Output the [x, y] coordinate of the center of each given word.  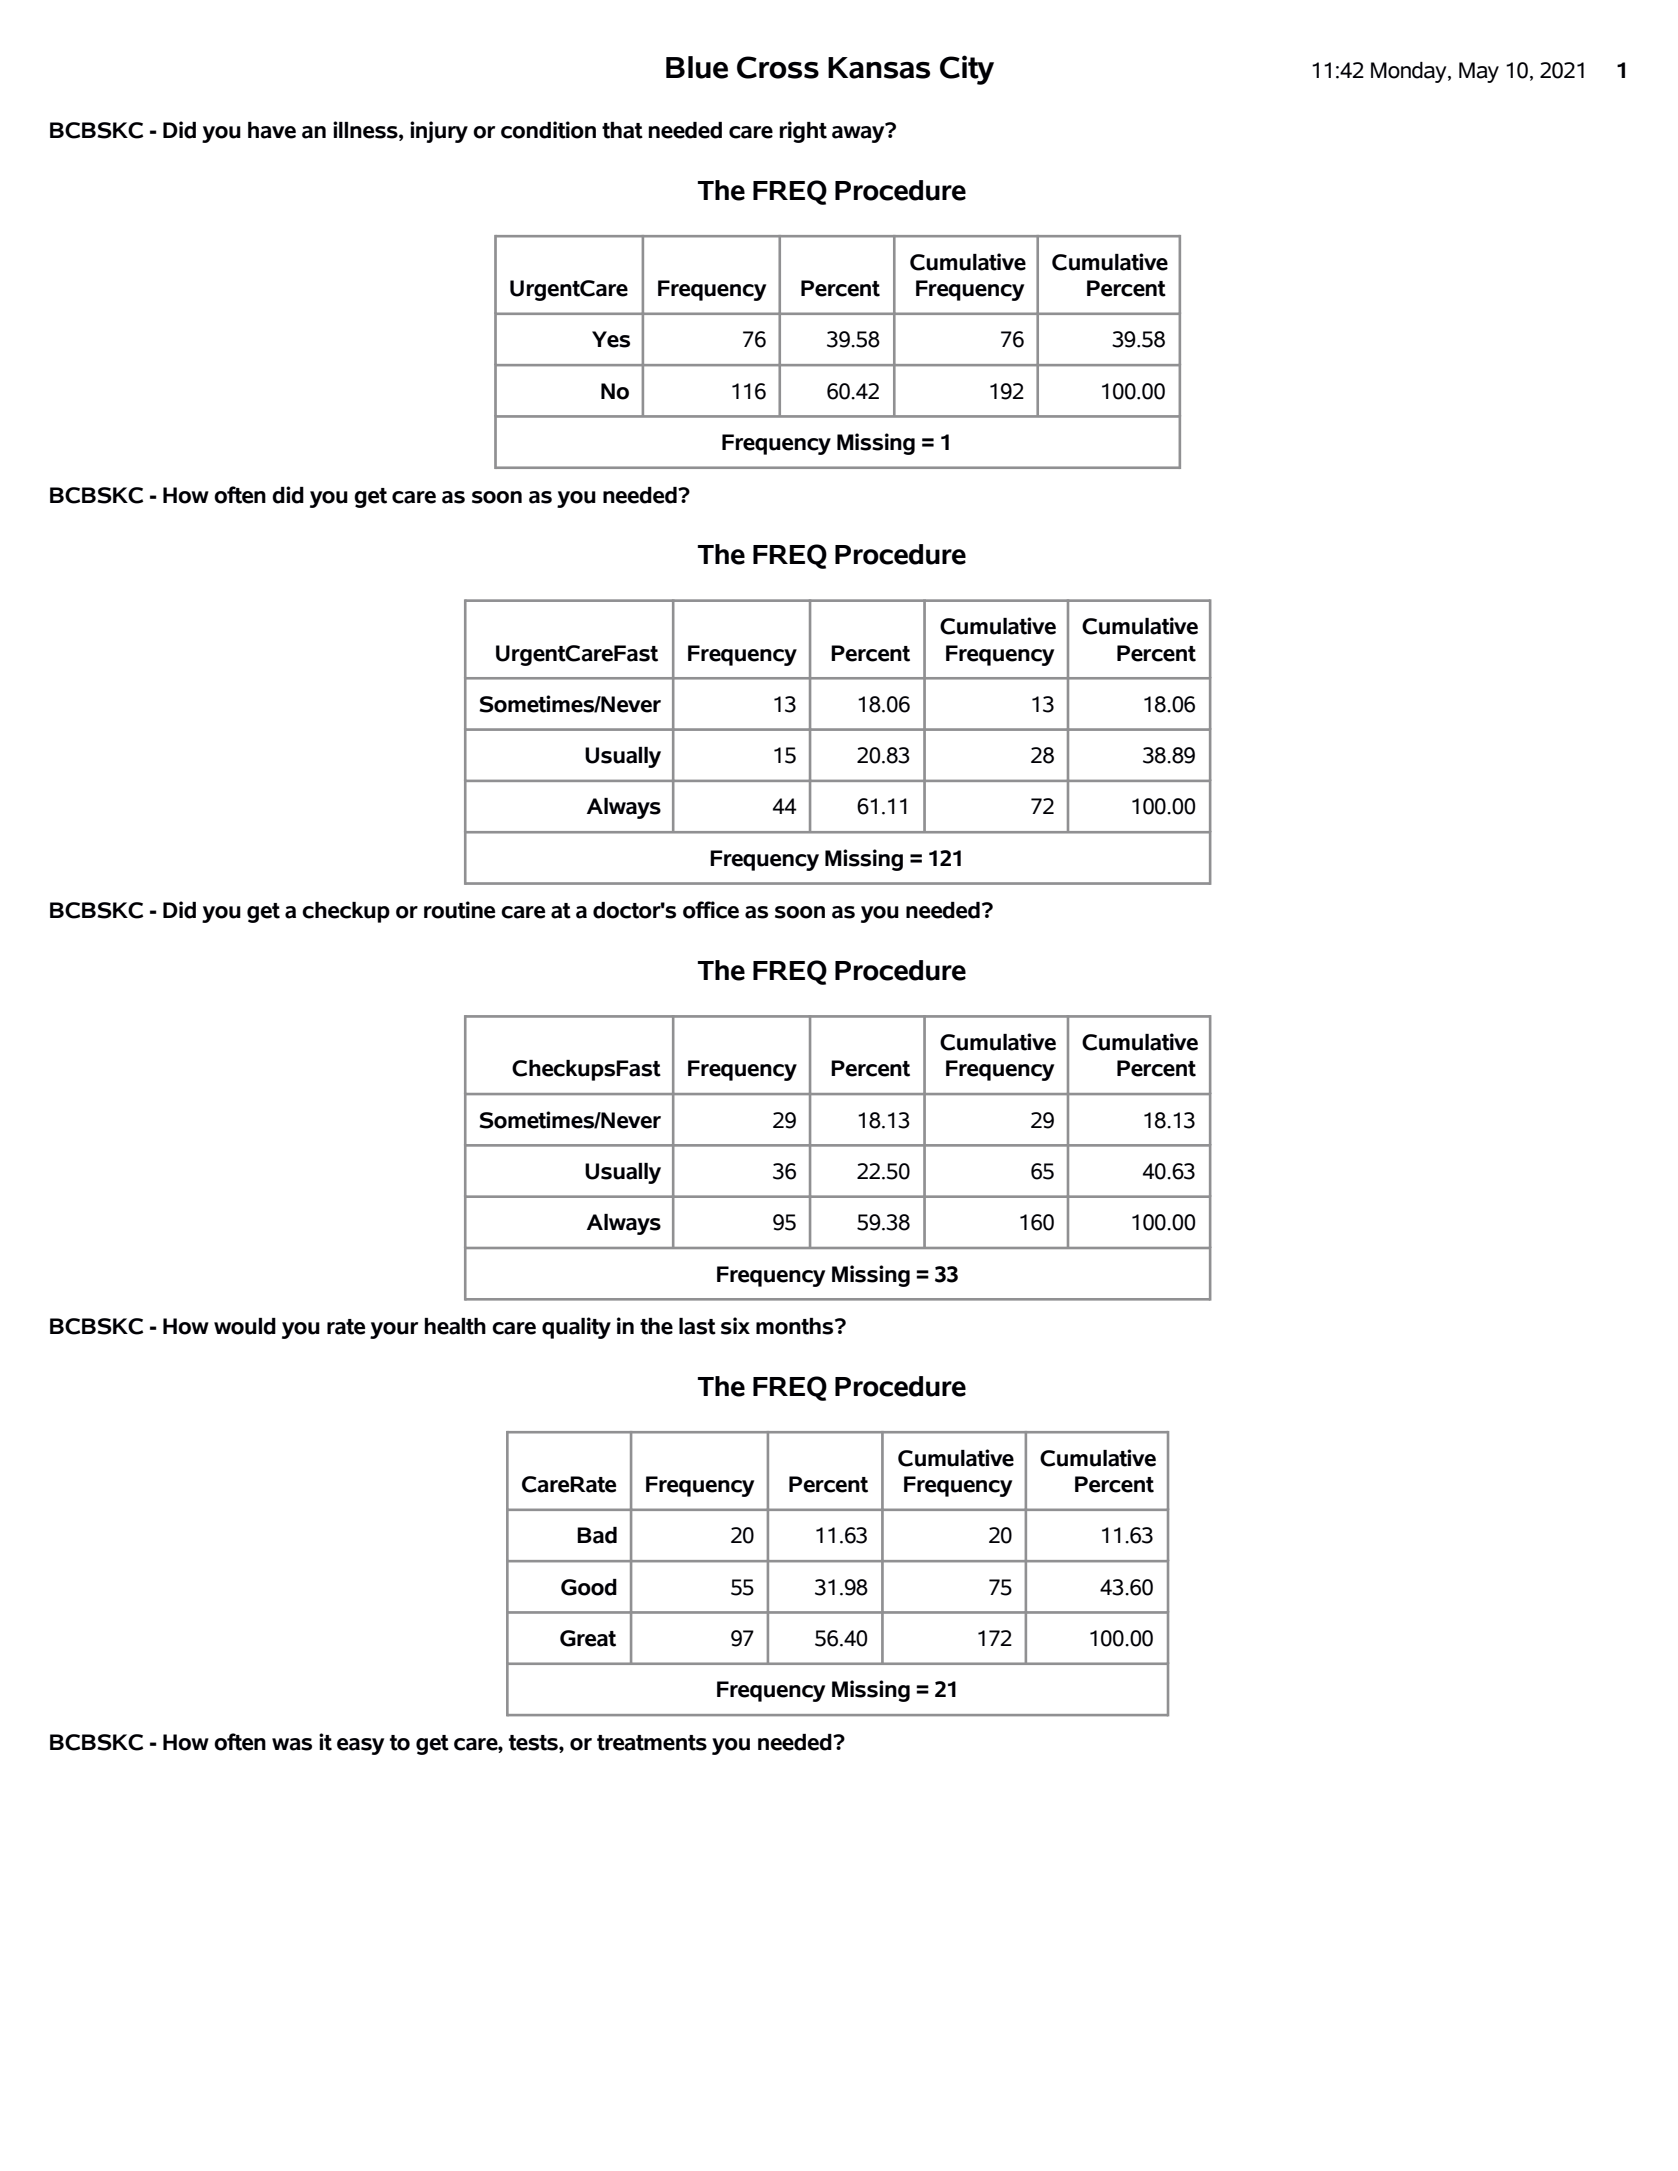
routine [459, 910]
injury [439, 132]
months [796, 1326]
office [711, 910]
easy [360, 1746]
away [859, 133]
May [1479, 72]
